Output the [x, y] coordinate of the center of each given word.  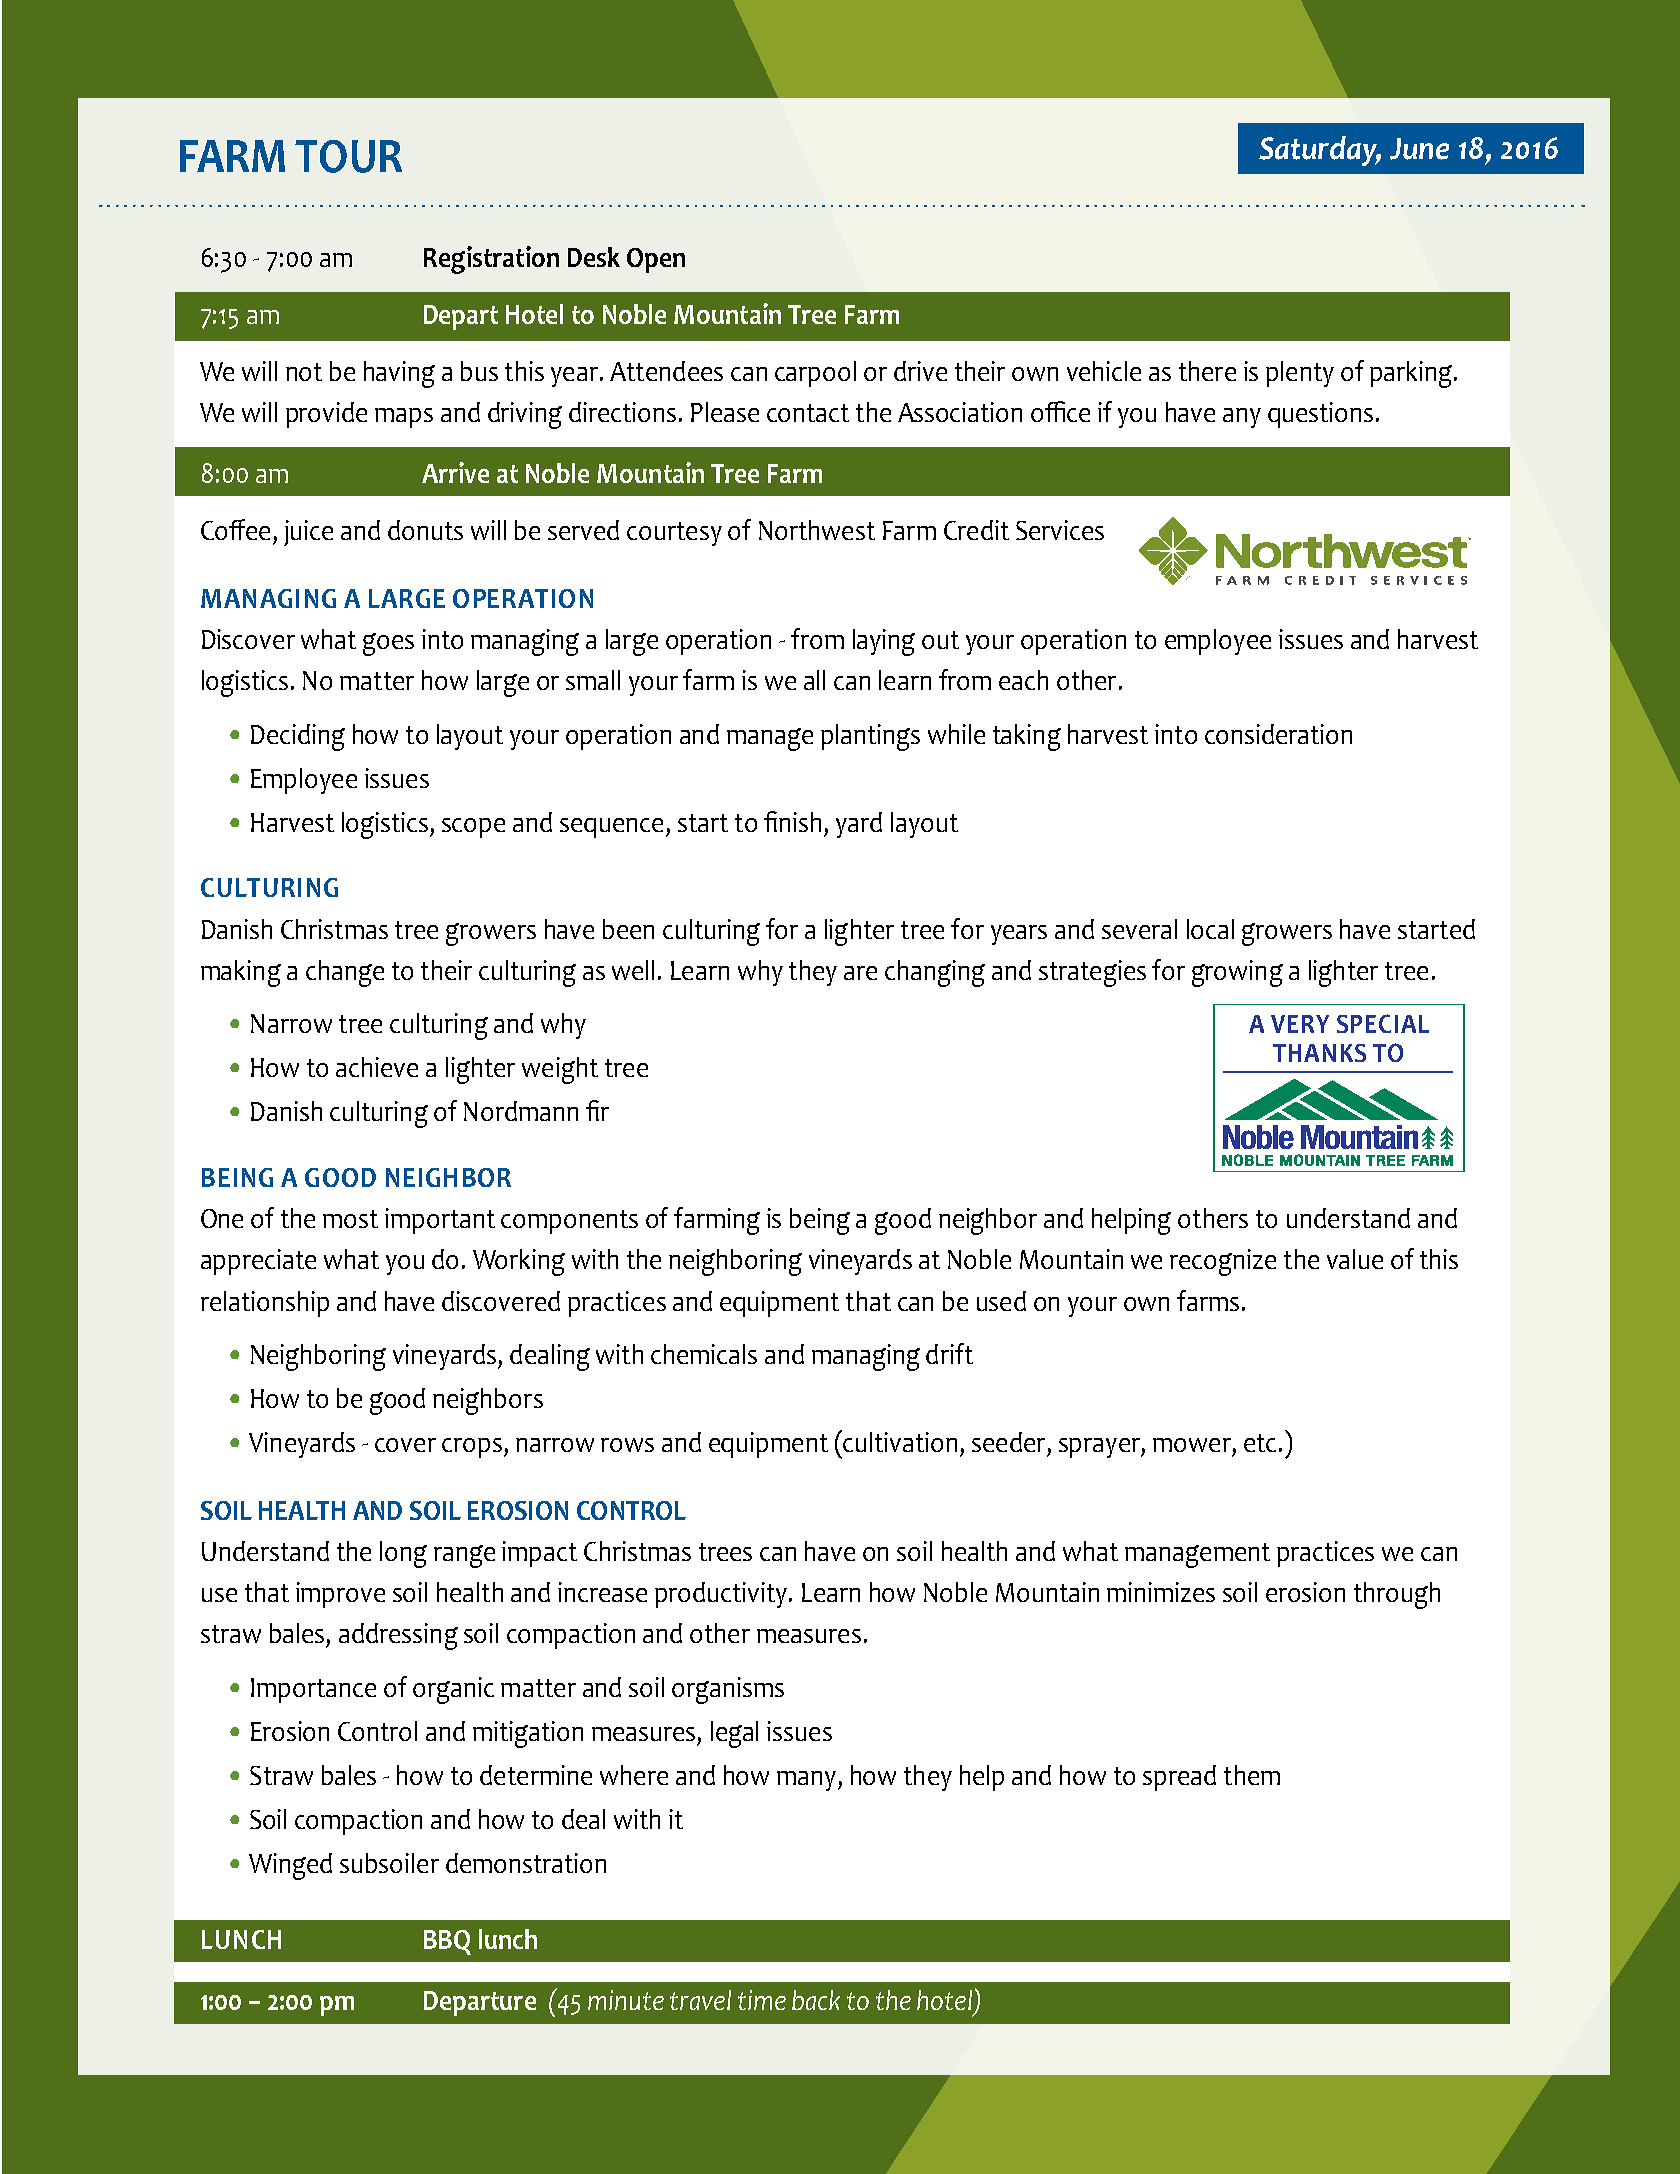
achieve [377, 1067]
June [1419, 149]
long [403, 1554]
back [816, 2000]
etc [1260, 1443]
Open [656, 260]
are [860, 973]
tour [348, 156]
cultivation [900, 1442]
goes [388, 644]
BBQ [447, 1942]
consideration [1278, 734]
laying [884, 642]
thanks [1319, 1053]
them [1252, 1775]
